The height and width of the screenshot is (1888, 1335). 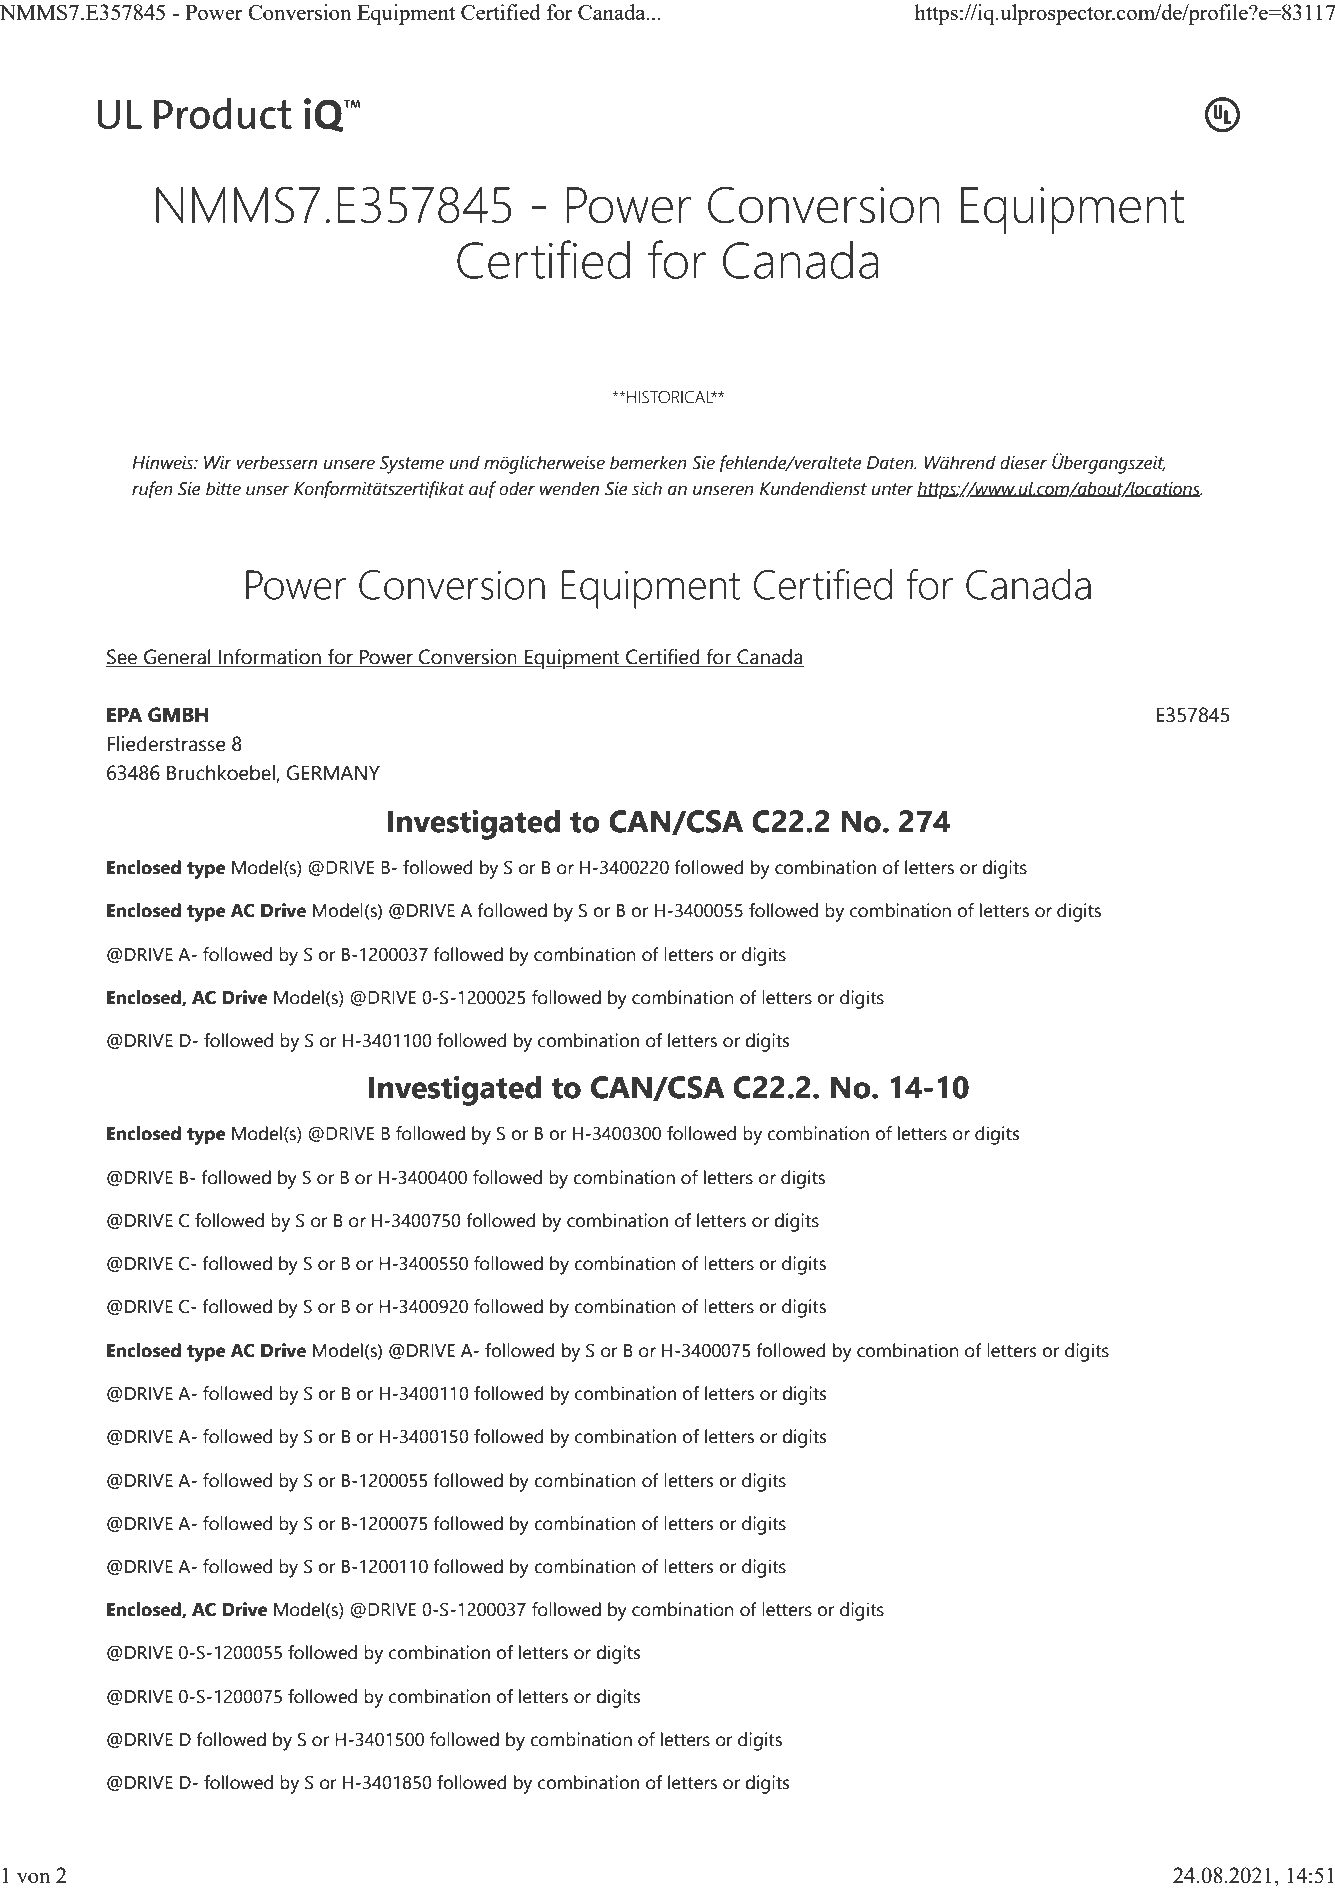 I want to click on auf, so click(x=482, y=489).
